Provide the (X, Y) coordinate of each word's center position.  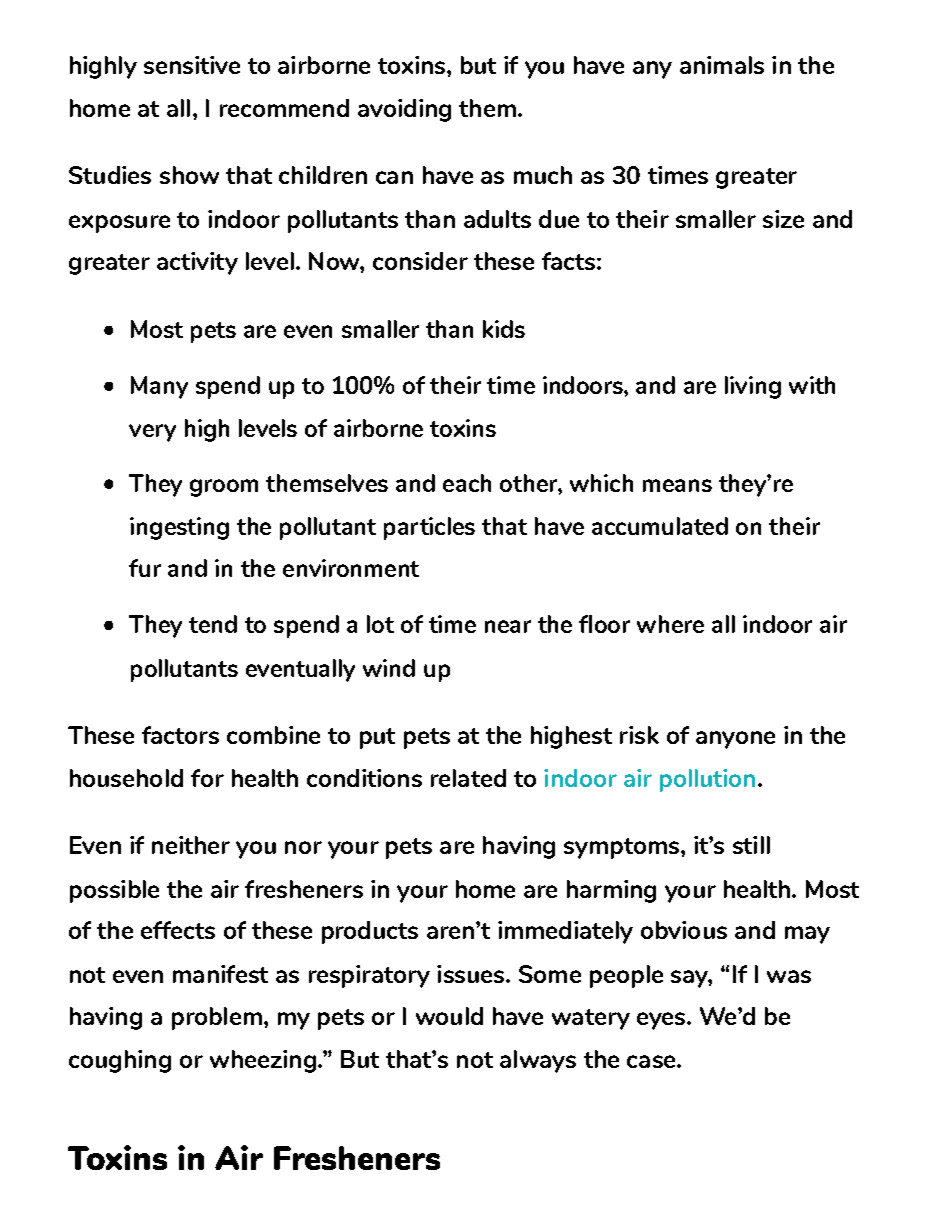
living (753, 387)
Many (159, 387)
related (468, 778)
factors (180, 735)
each (467, 483)
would (449, 1016)
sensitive (192, 65)
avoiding (404, 110)
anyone (735, 740)
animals (722, 65)
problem (217, 1018)
